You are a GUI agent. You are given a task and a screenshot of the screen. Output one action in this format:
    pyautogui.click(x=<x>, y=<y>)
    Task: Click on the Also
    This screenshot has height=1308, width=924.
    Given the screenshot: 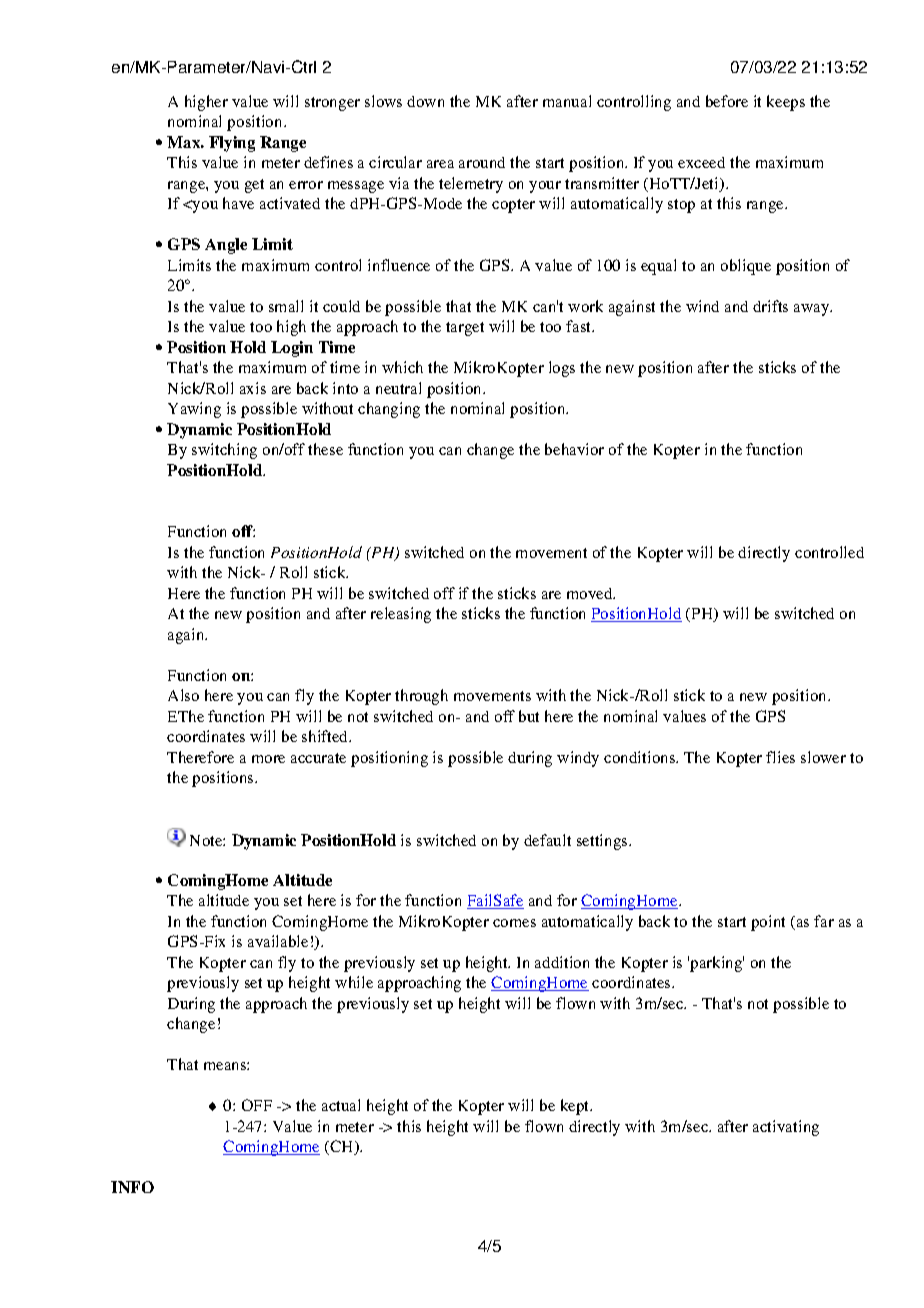 What is the action you would take?
    pyautogui.click(x=183, y=695)
